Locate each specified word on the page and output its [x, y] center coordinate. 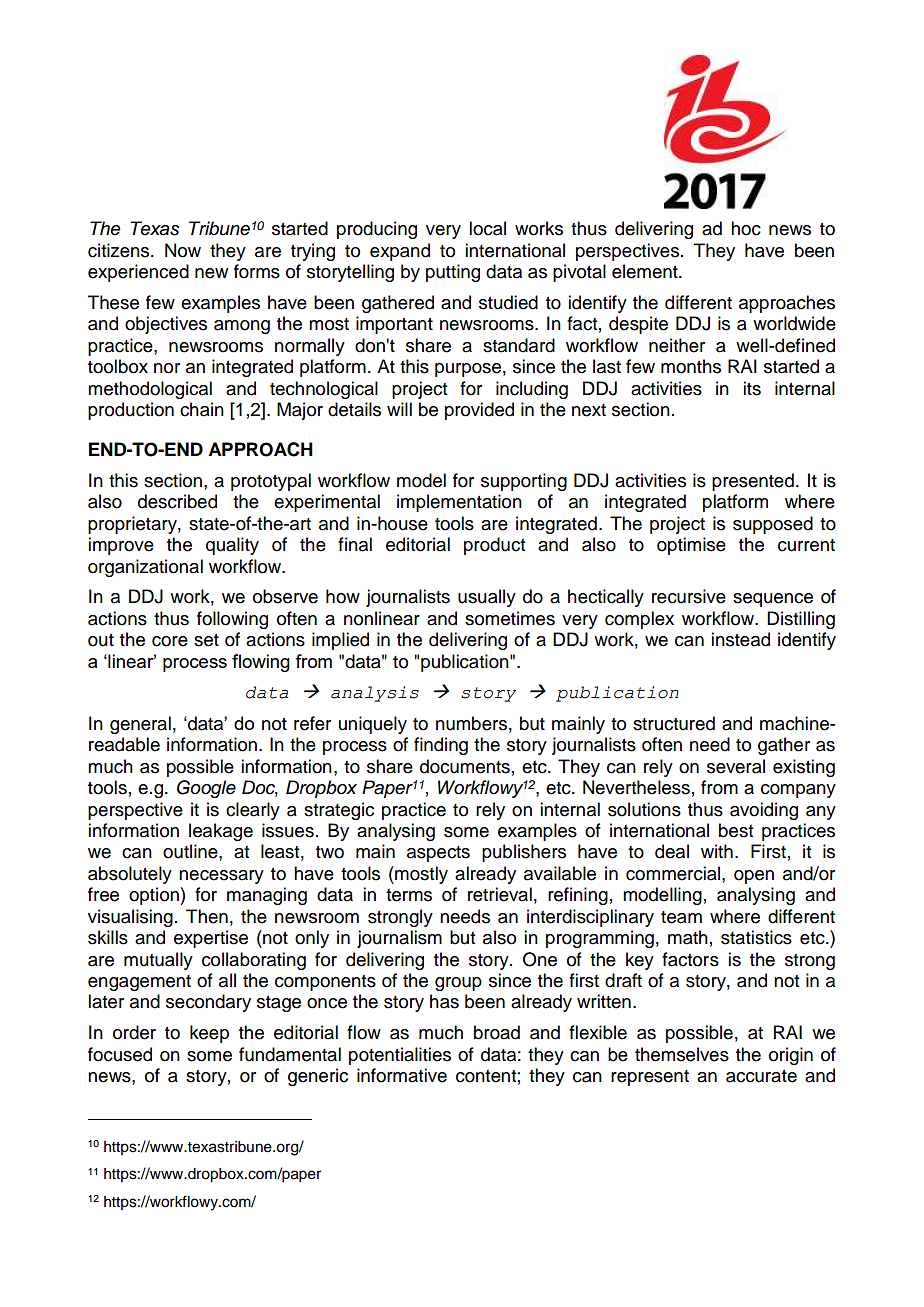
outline [191, 851]
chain [202, 409]
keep [209, 1034]
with [717, 851]
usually [487, 598]
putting [453, 273]
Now [183, 250]
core [170, 641]
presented [753, 482]
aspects [438, 854]
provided [479, 411]
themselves [682, 1054]
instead [740, 639]
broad [497, 1032]
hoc [746, 228]
